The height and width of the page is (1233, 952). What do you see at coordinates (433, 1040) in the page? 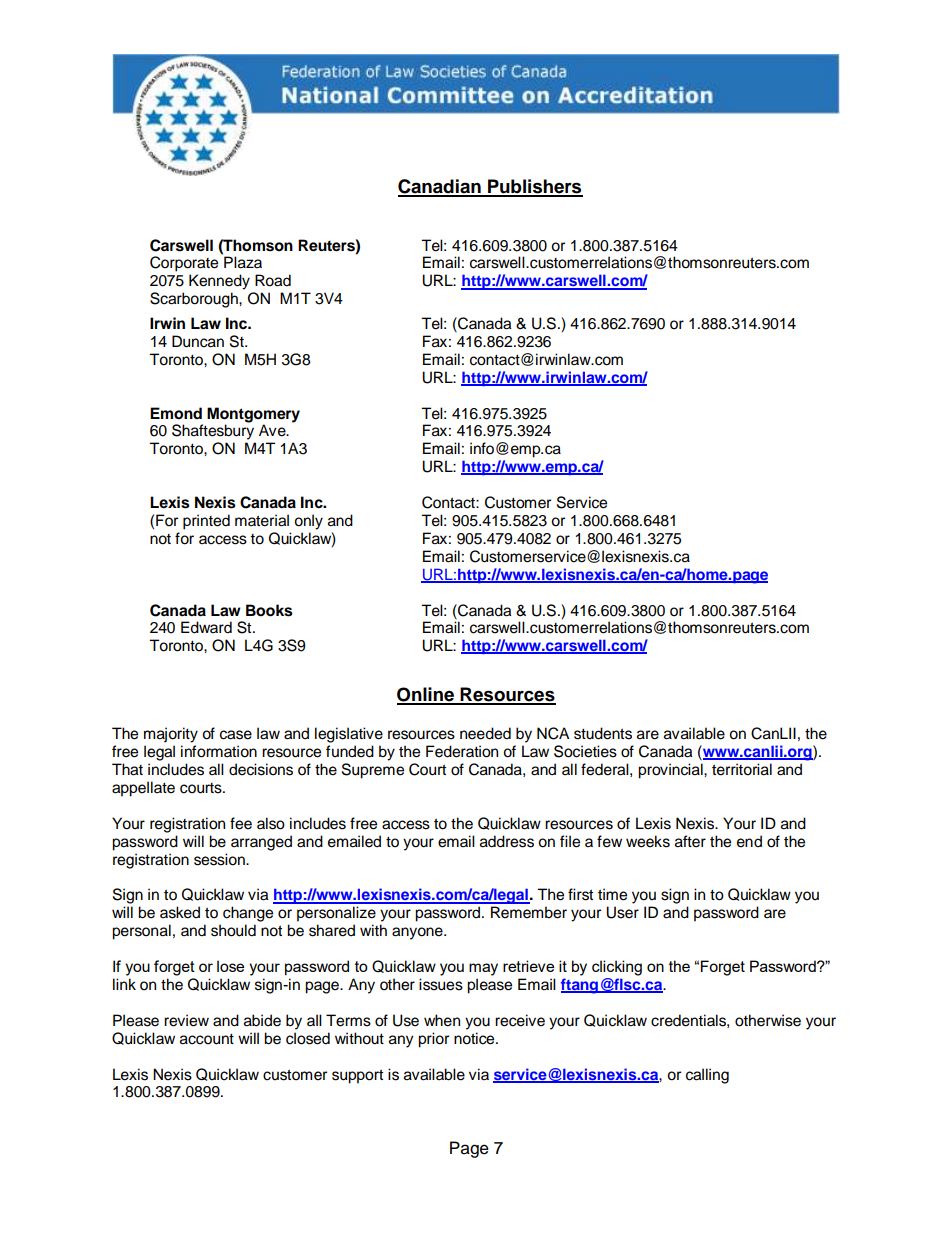
I see `prior` at bounding box center [433, 1040].
